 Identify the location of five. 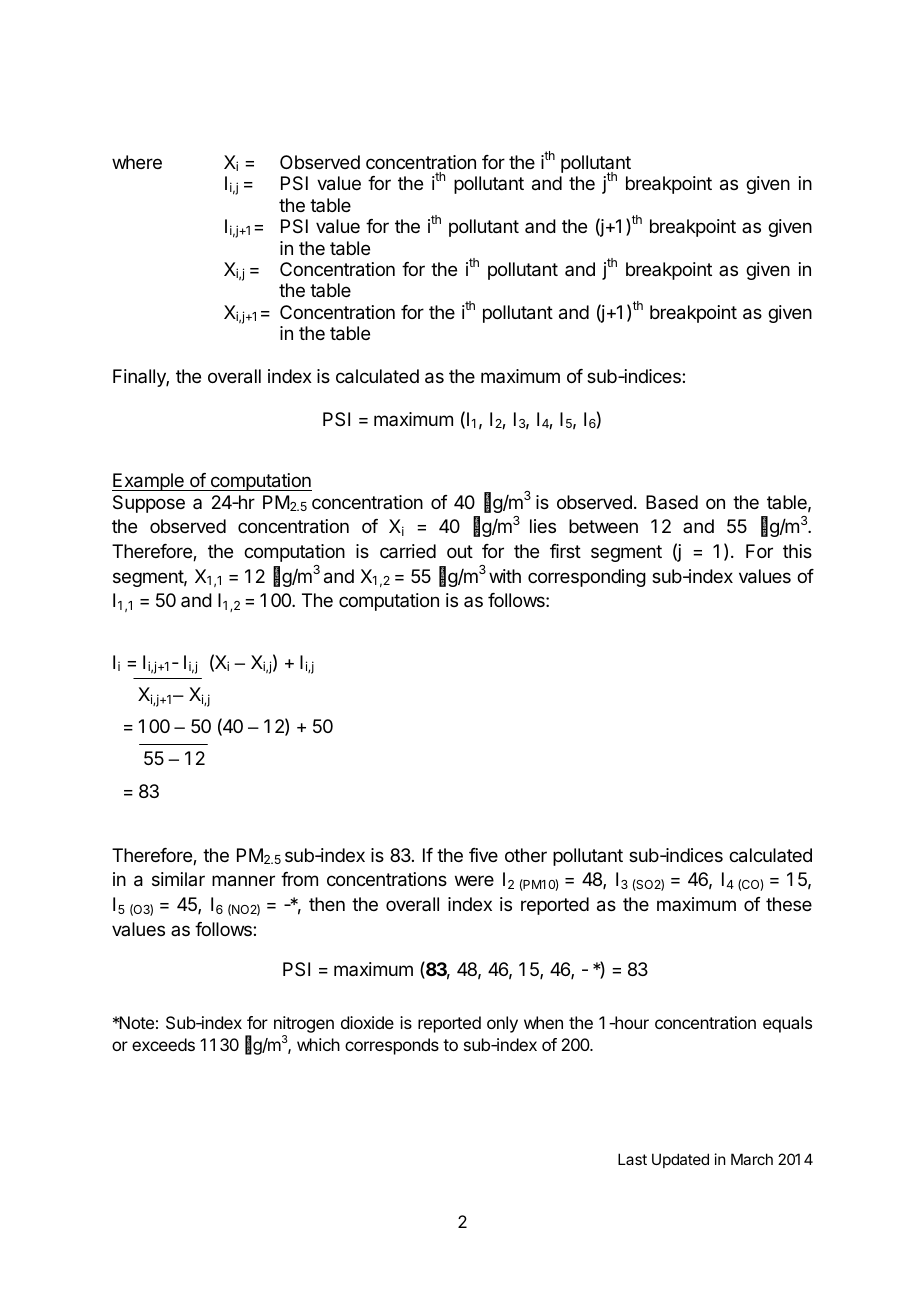
(483, 855).
